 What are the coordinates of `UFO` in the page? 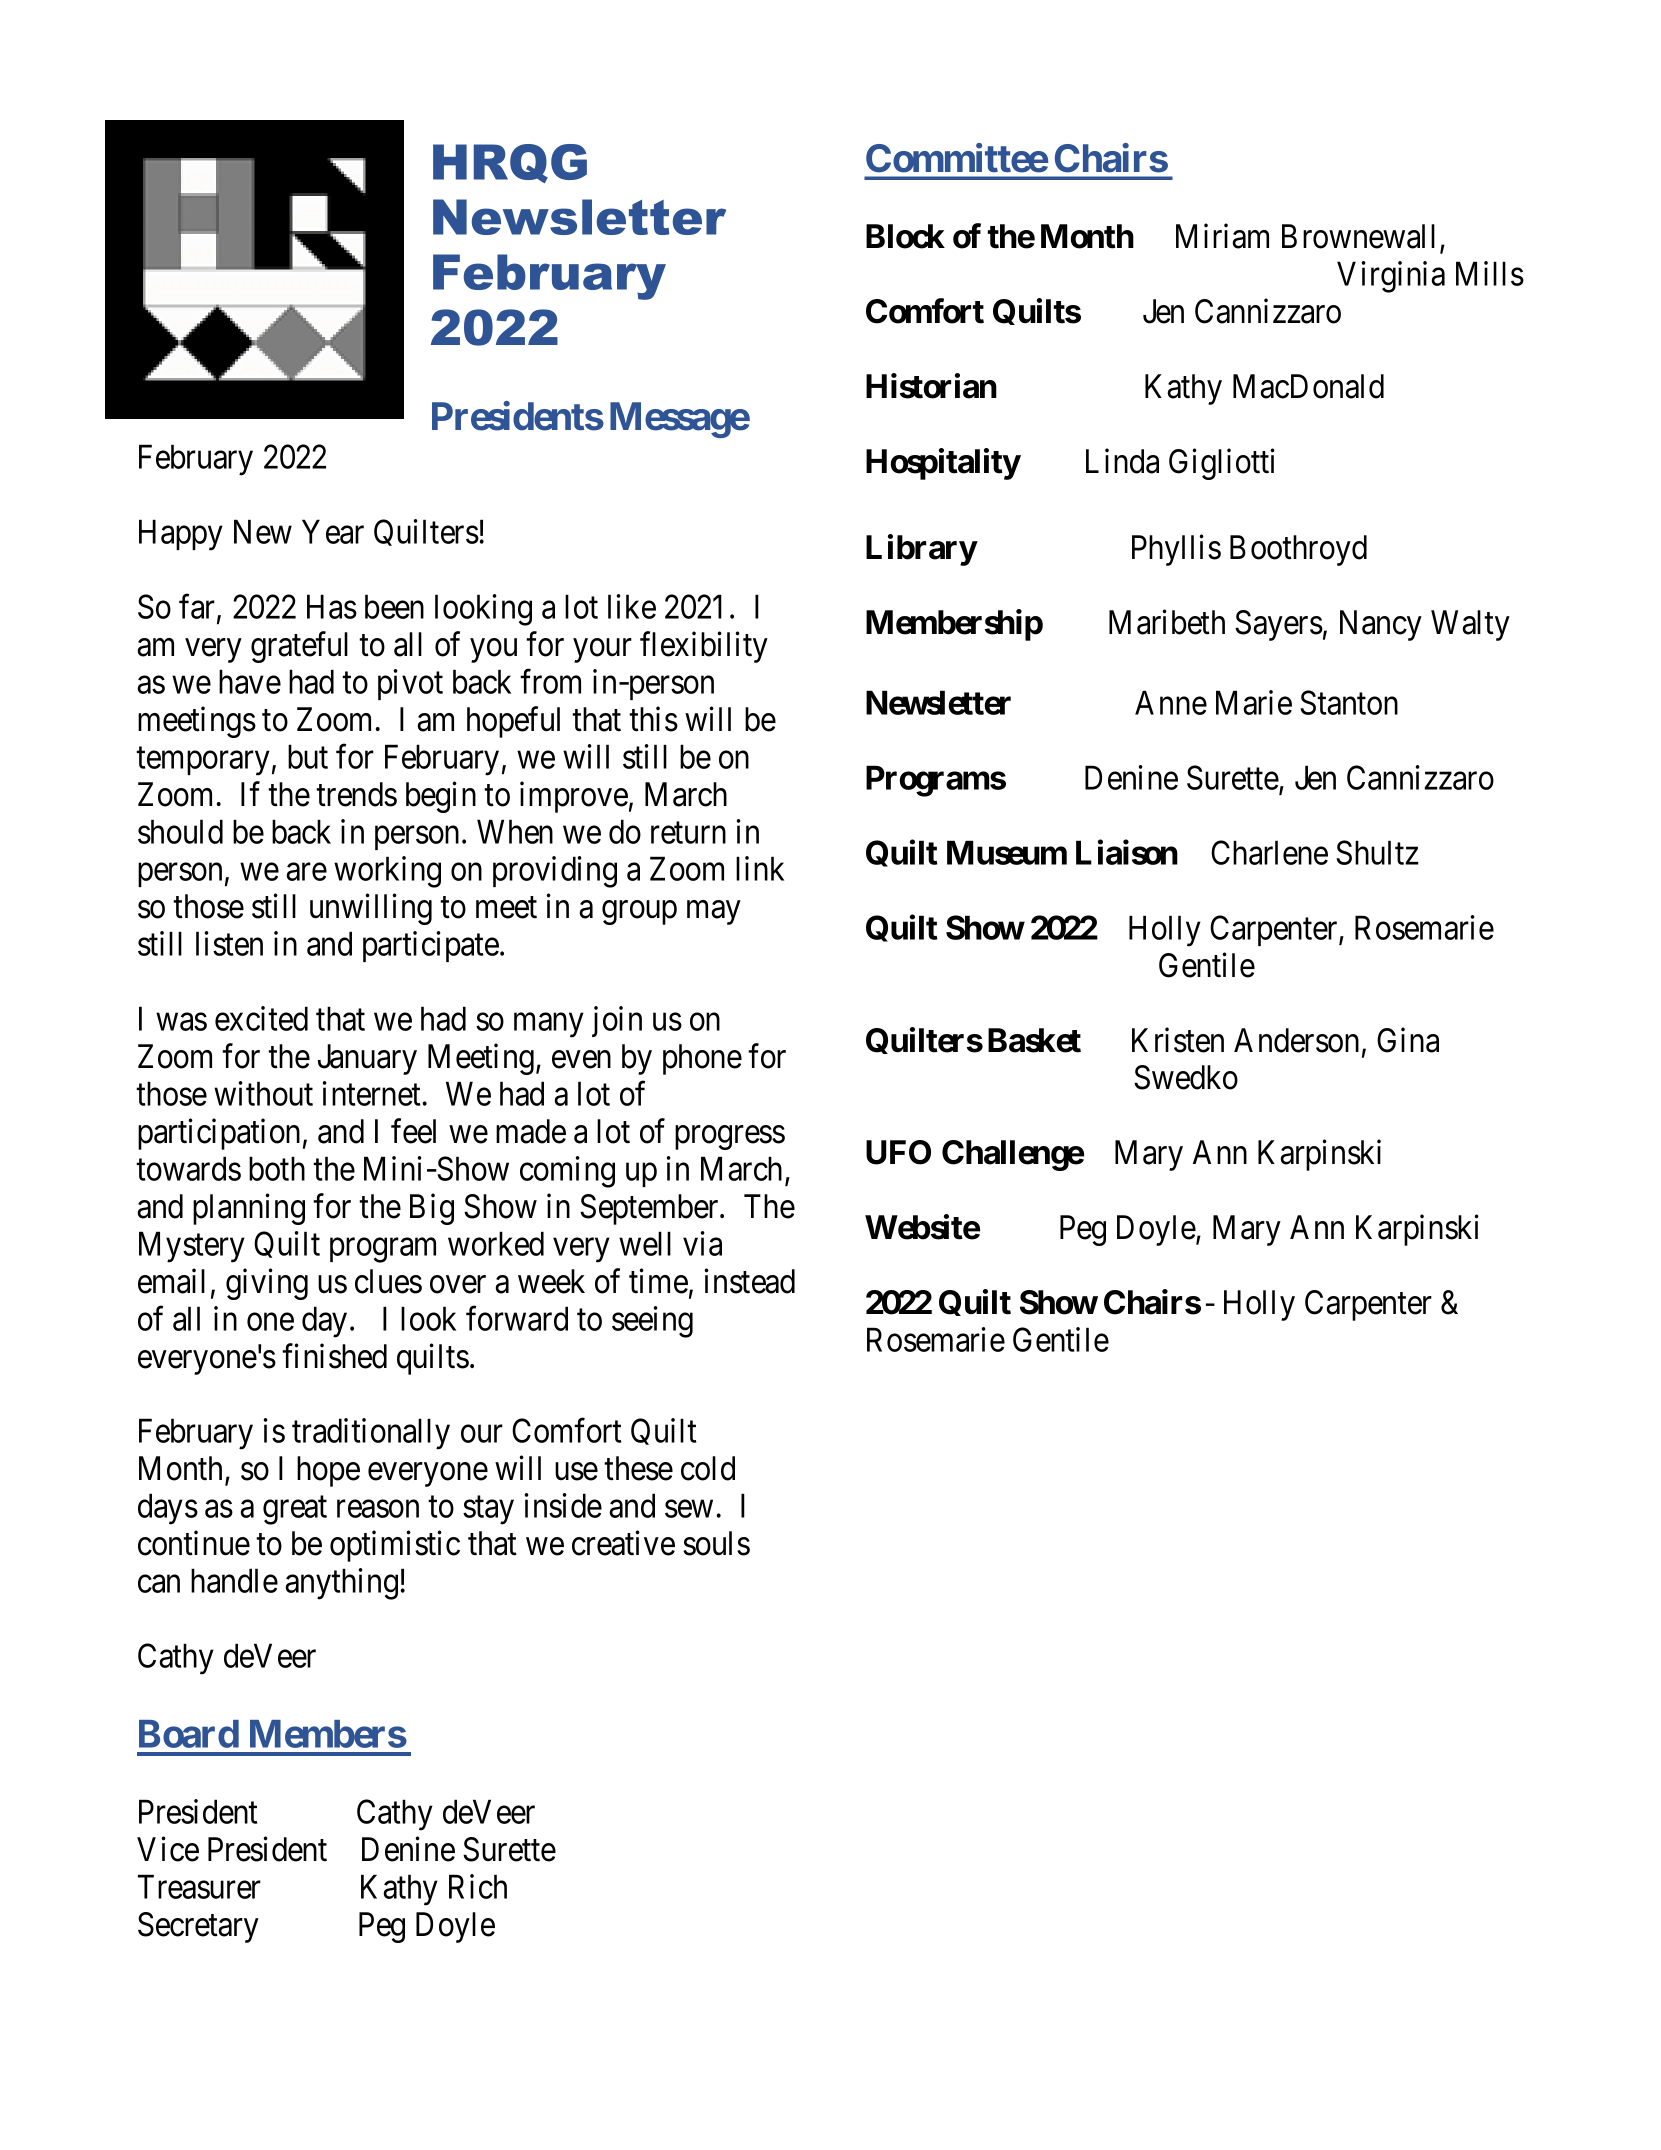 It's located at (898, 1152).
